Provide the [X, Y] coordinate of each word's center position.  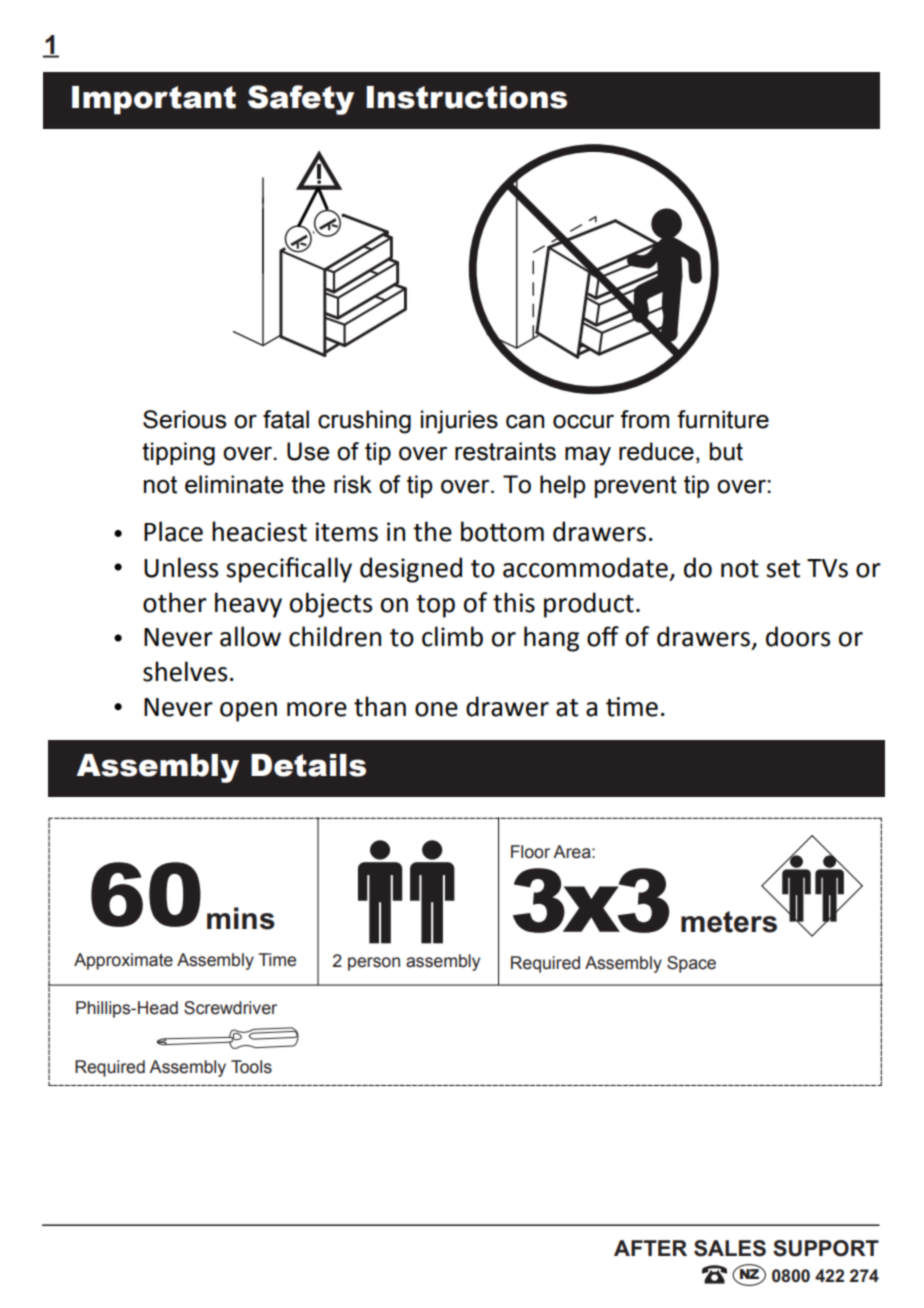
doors [798, 636]
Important [154, 100]
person [374, 964]
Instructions [466, 97]
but [726, 451]
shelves [185, 671]
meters [729, 922]
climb [452, 636]
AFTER [650, 1248]
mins [241, 918]
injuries [459, 422]
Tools [251, 1067]
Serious [184, 419]
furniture [723, 419]
